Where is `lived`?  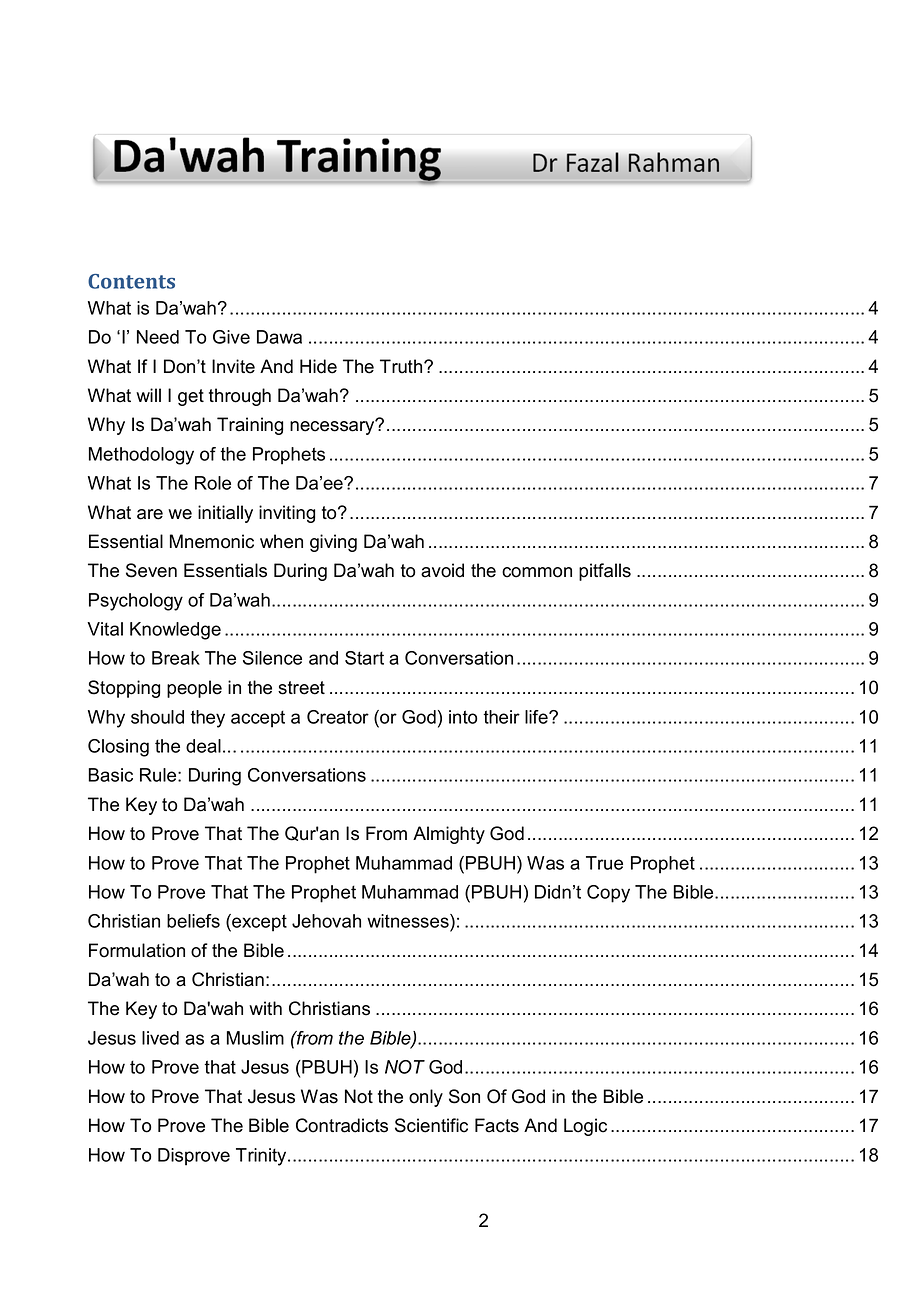
lived is located at coordinates (160, 1038).
